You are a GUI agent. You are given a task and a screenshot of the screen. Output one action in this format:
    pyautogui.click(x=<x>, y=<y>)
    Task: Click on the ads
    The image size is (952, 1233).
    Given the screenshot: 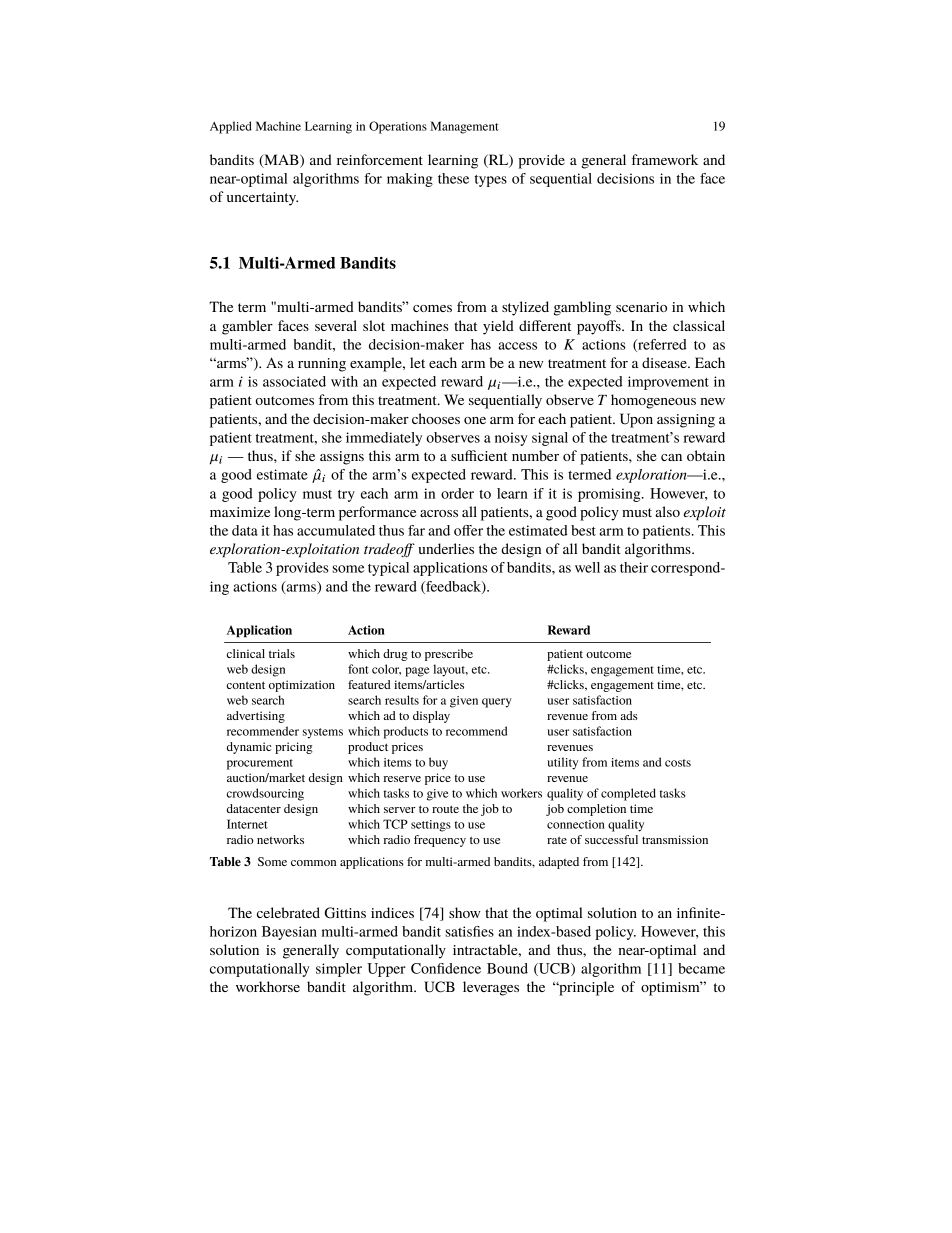 What is the action you would take?
    pyautogui.click(x=629, y=715)
